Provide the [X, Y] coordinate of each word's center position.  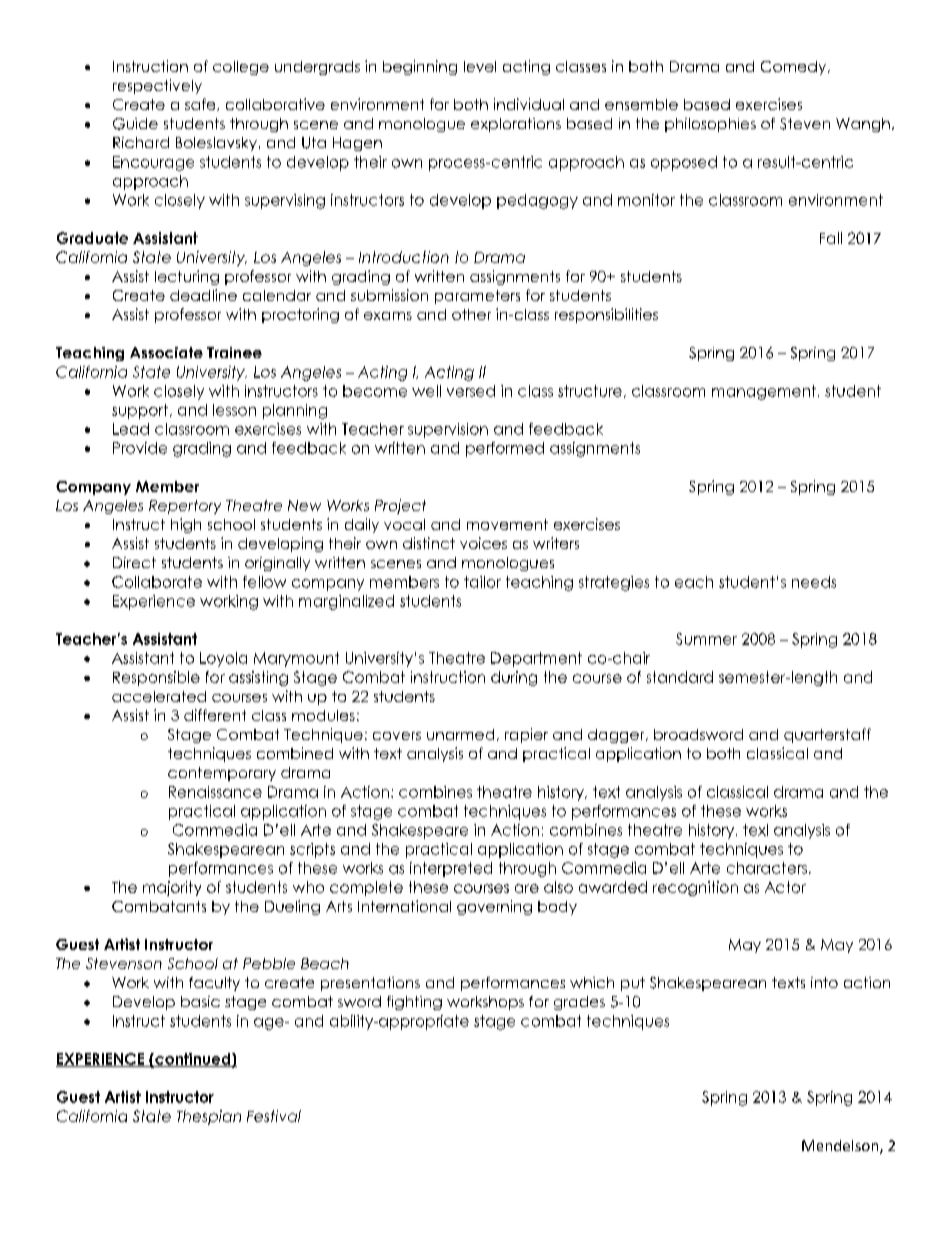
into [824, 982]
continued [193, 1060]
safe [201, 104]
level [480, 66]
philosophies [710, 125]
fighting [414, 1003]
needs [814, 582]
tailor [482, 582]
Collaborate [157, 582]
